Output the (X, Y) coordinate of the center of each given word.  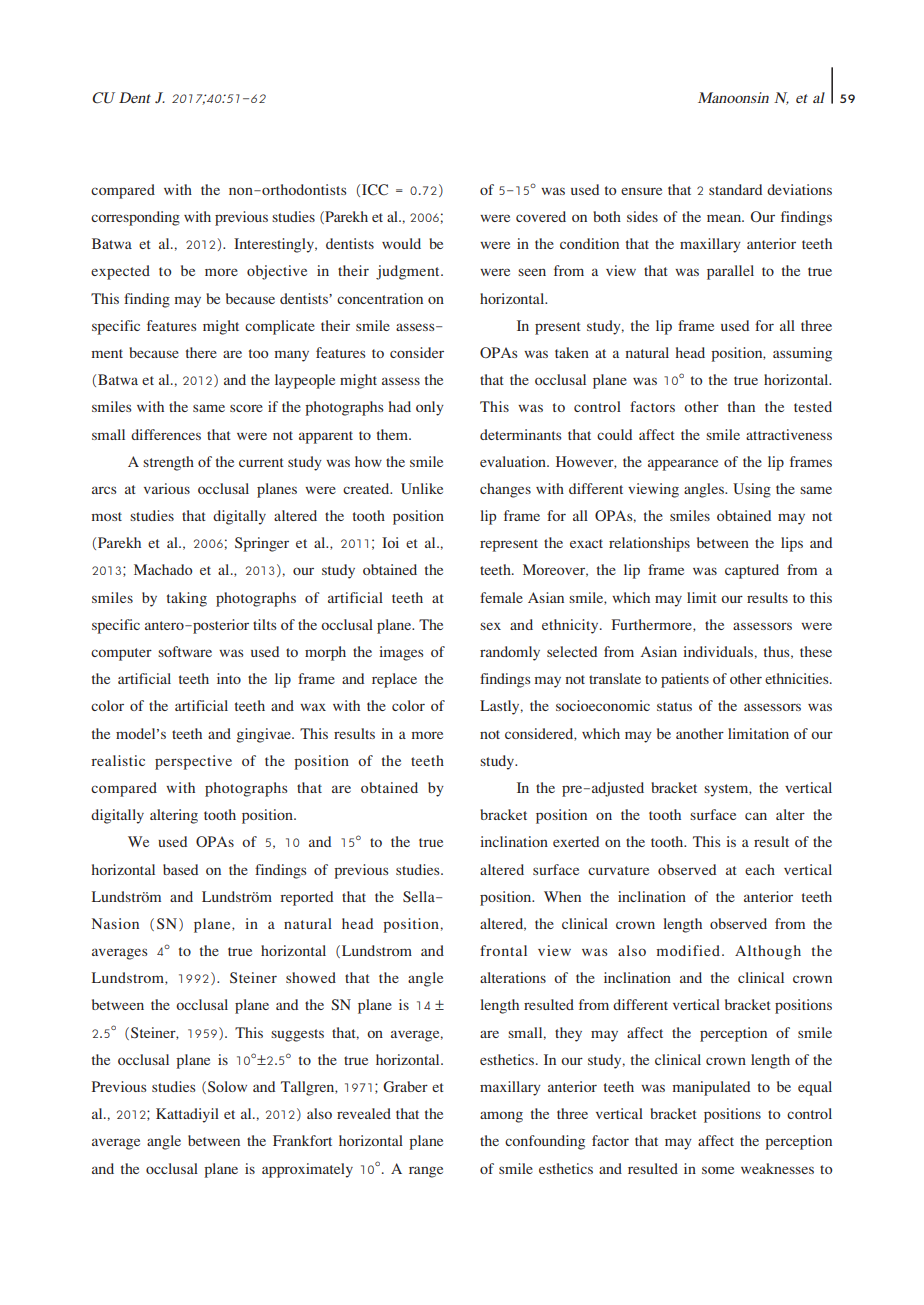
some (718, 1170)
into (229, 678)
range (426, 1172)
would (401, 243)
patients (685, 680)
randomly (510, 653)
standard (735, 189)
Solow (227, 1086)
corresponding (135, 218)
